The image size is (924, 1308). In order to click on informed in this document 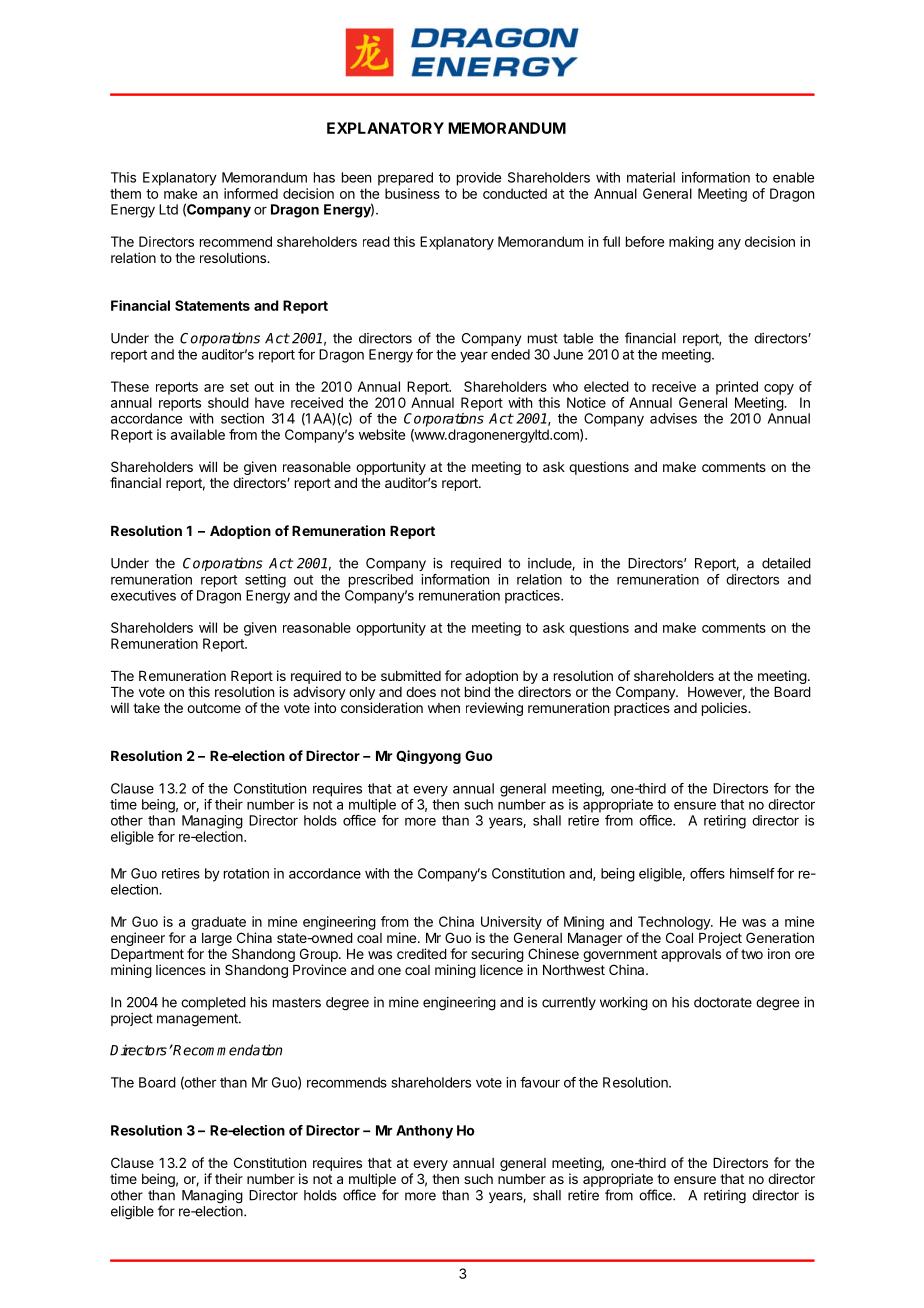, I will do `click(251, 193)`.
